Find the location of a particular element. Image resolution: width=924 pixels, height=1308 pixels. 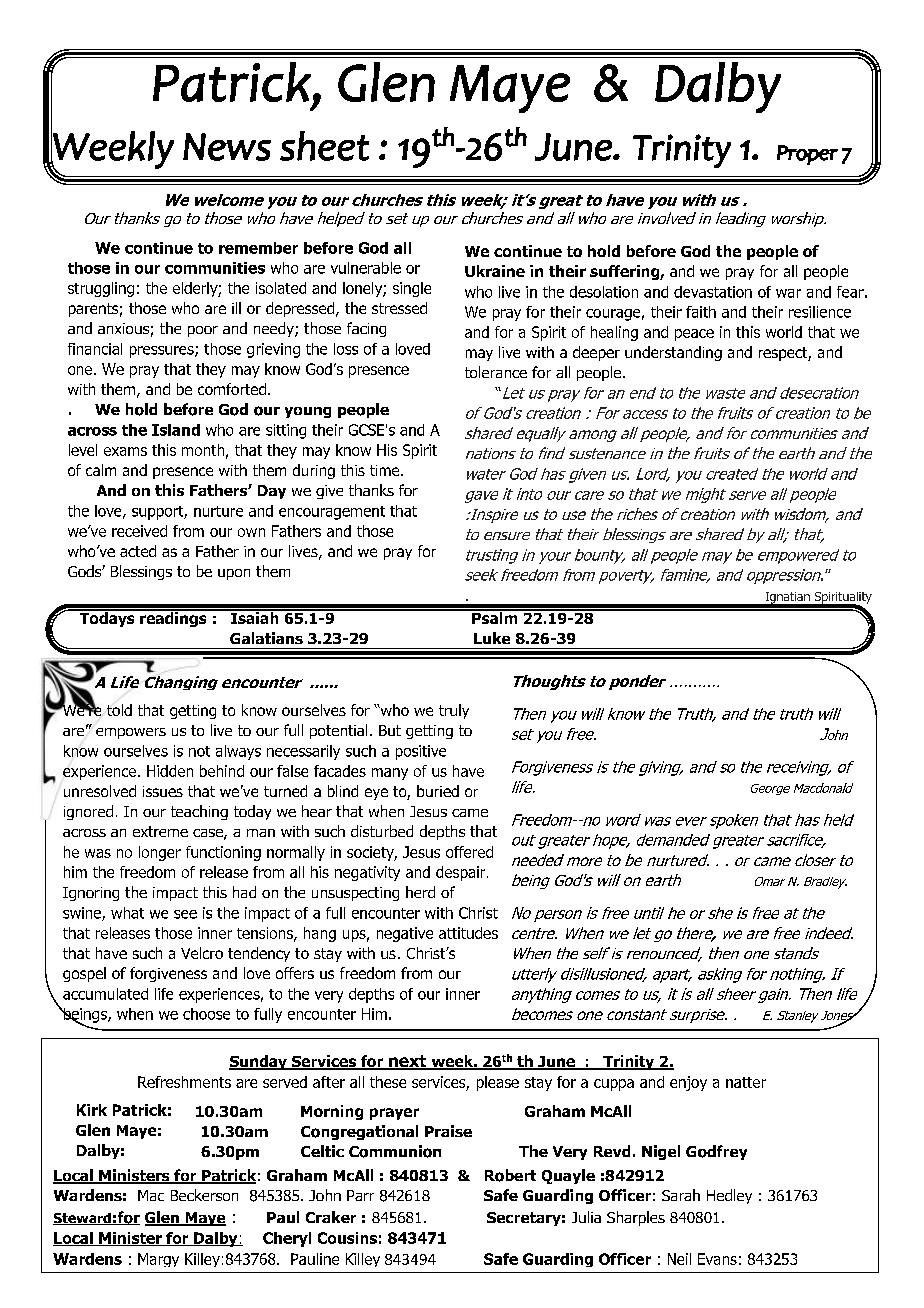

Psalm is located at coordinates (495, 617).
